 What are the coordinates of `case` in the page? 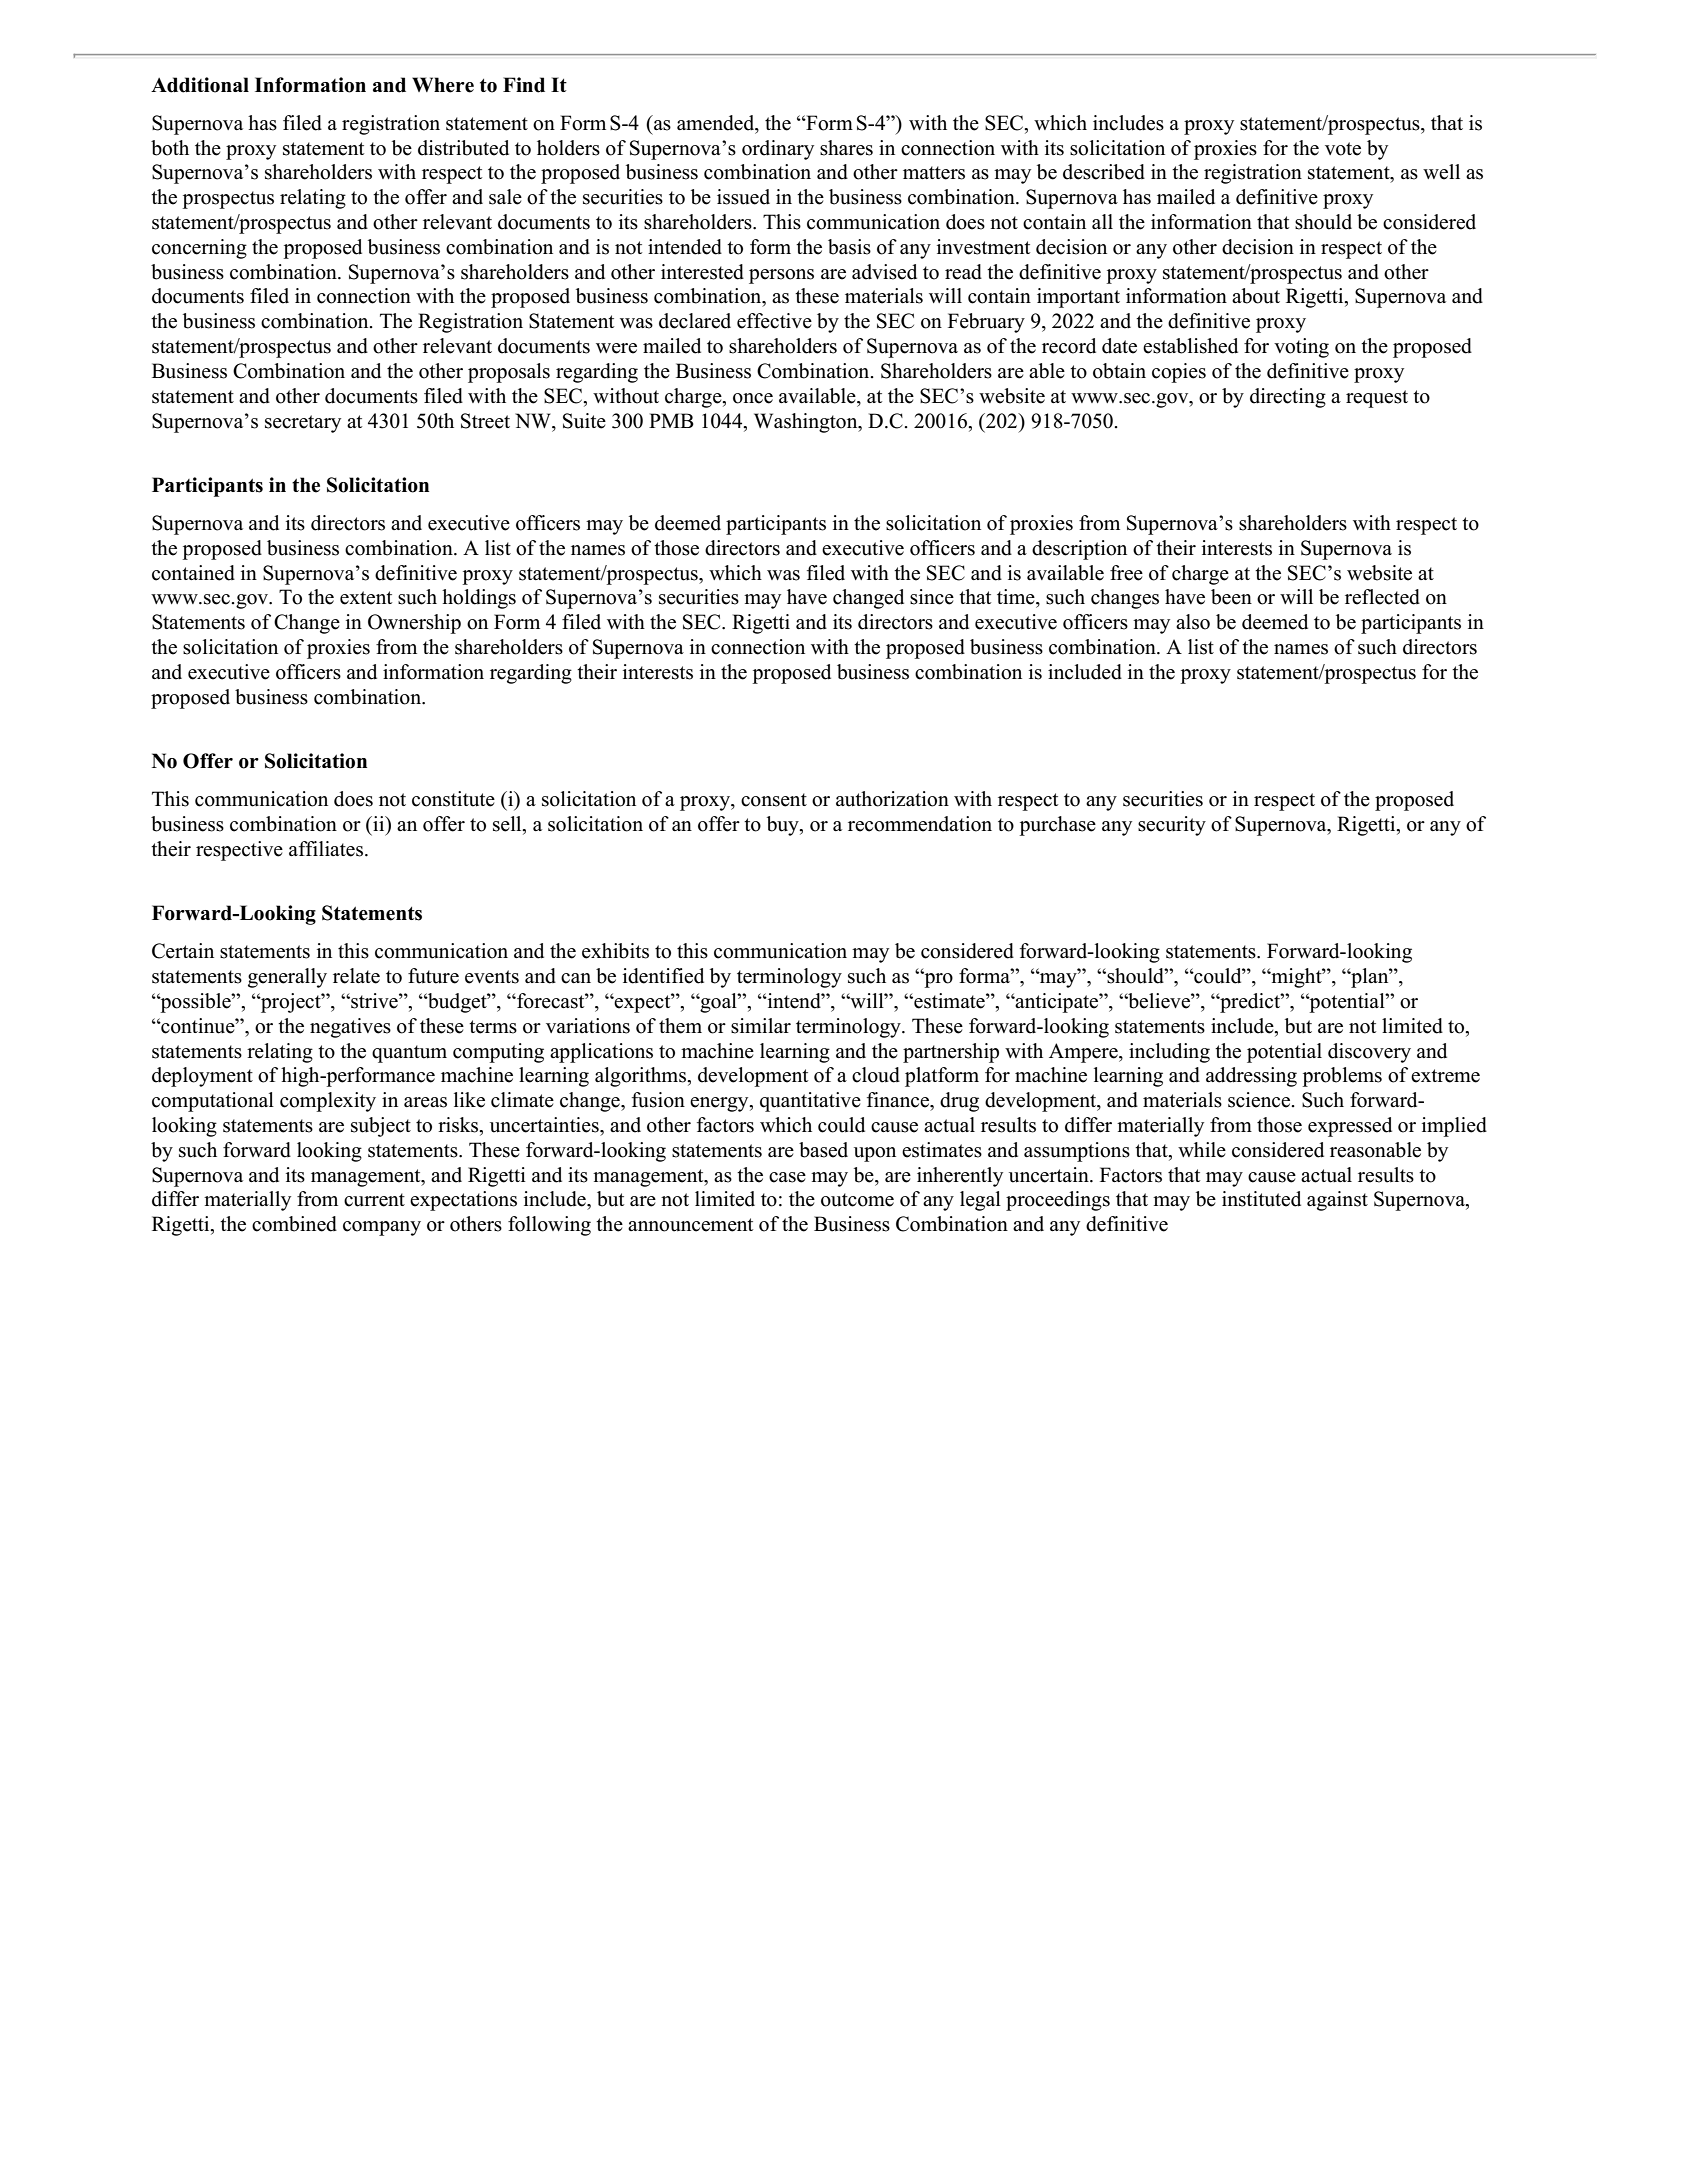 It's located at (787, 1177).
